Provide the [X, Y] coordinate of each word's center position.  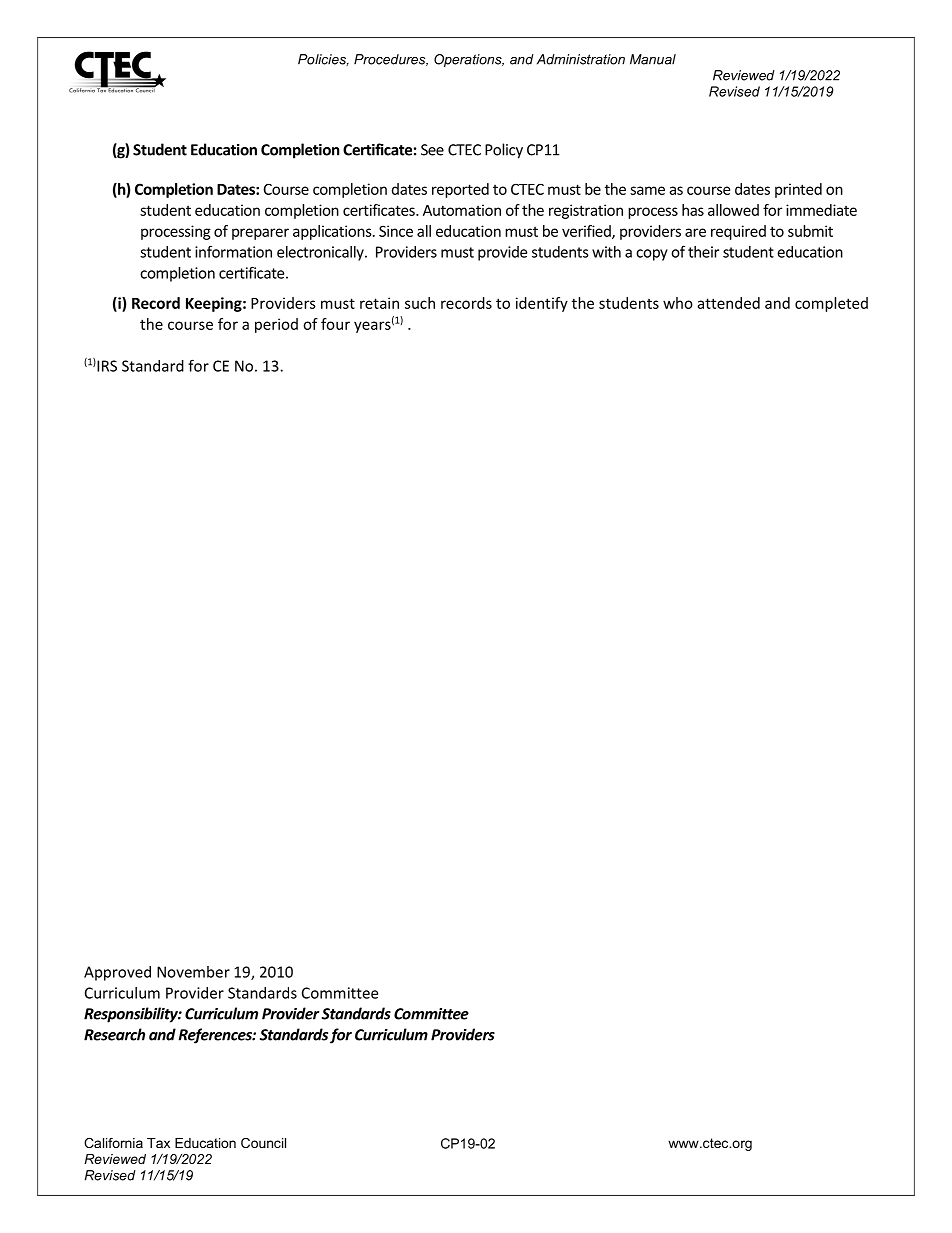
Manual [653, 59]
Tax [158, 1143]
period [276, 325]
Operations [469, 60]
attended [728, 303]
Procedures [391, 60]
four [335, 324]
